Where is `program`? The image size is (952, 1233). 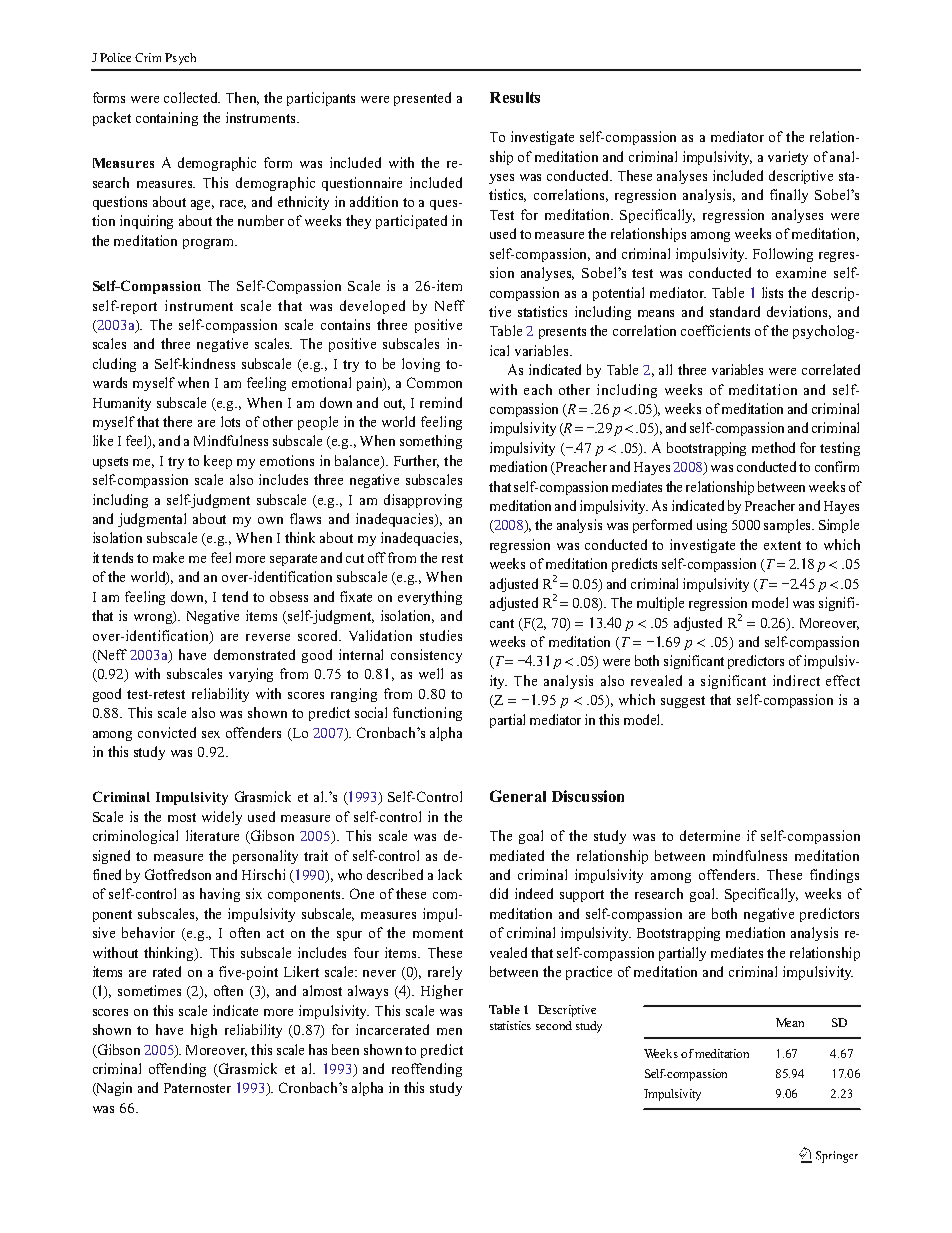 program is located at coordinates (210, 244).
